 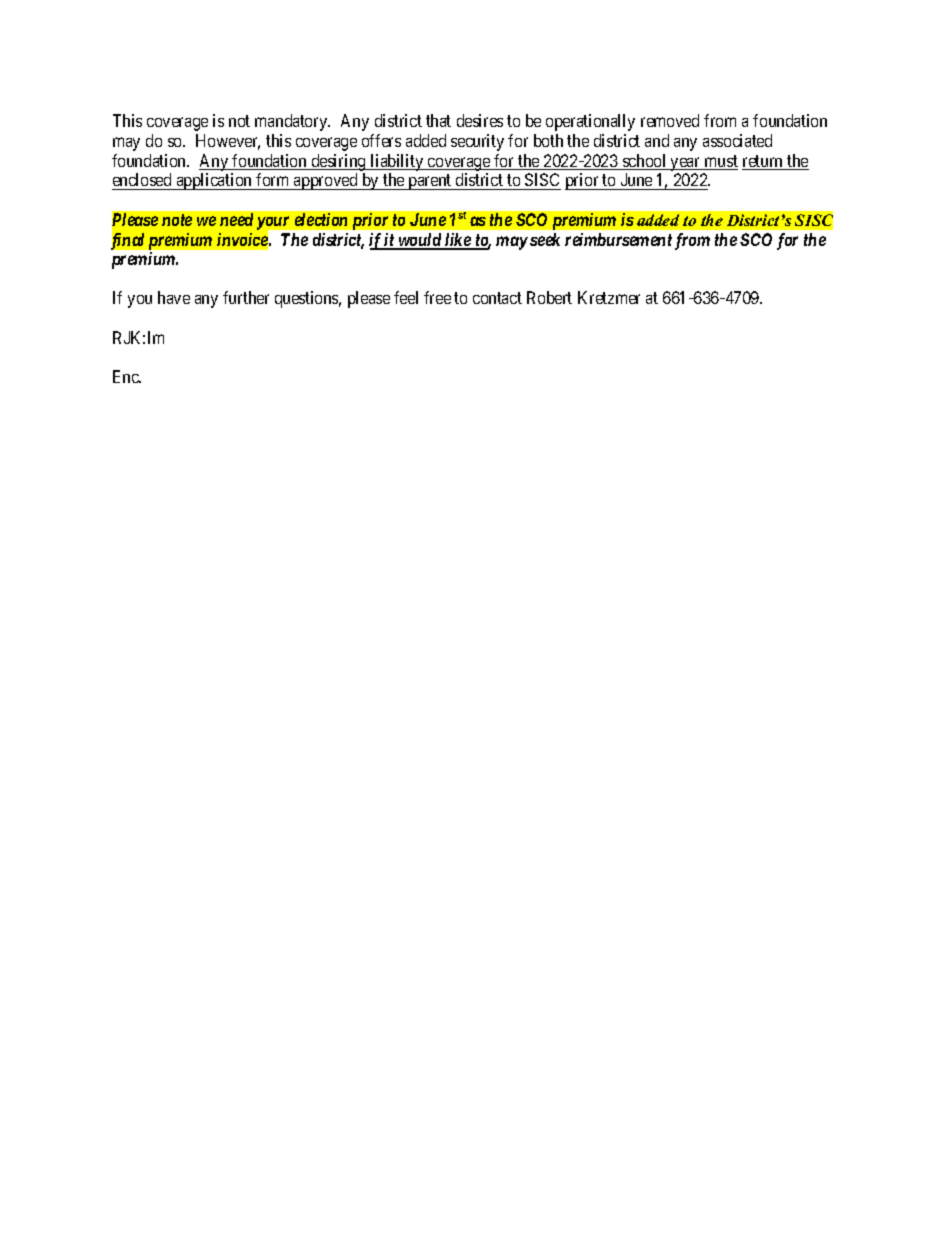 I want to click on further, so click(x=246, y=297).
